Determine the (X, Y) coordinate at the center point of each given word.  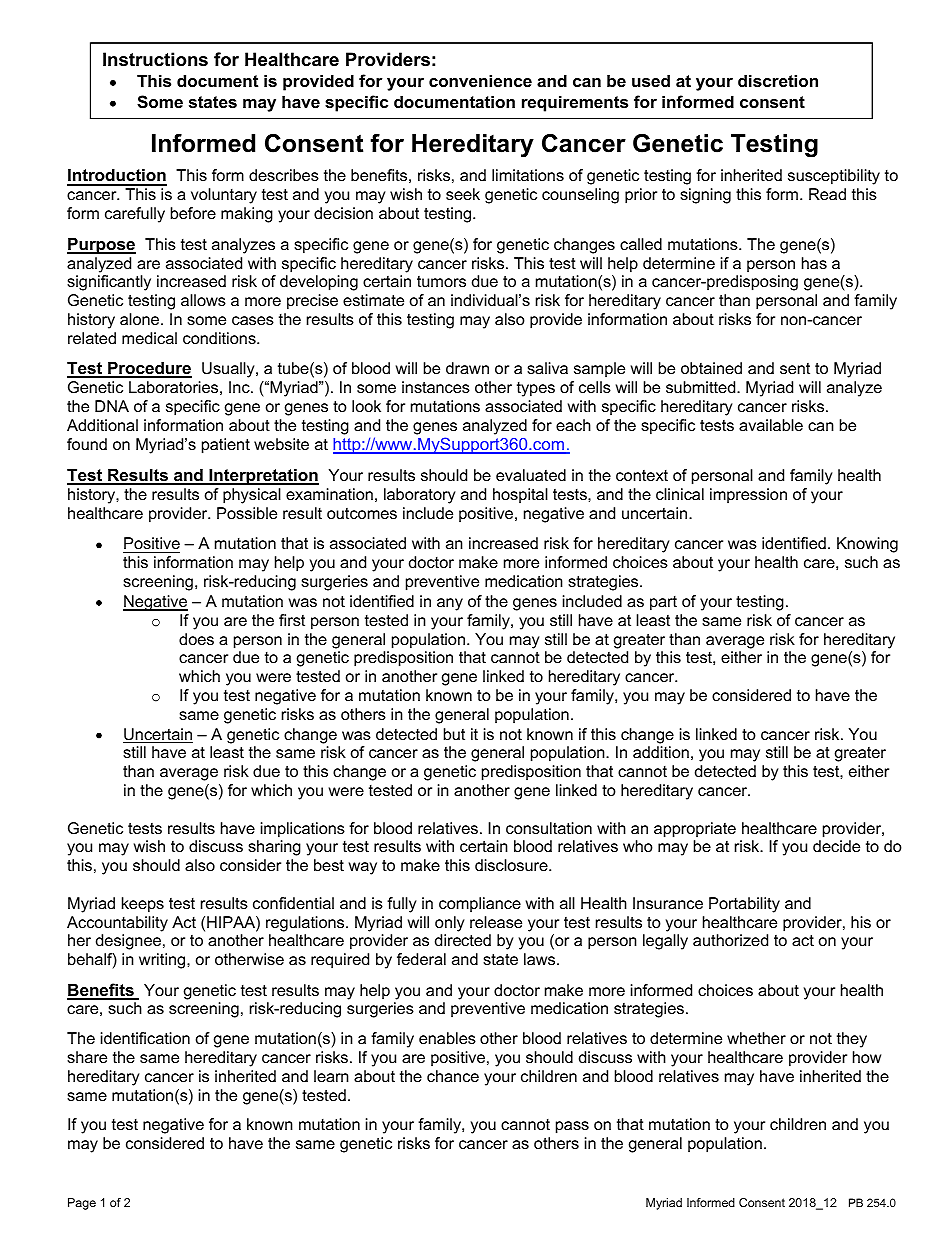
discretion (778, 80)
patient (226, 446)
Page (82, 1204)
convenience (480, 80)
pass (572, 1127)
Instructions (155, 59)
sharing (274, 848)
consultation (549, 828)
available (771, 425)
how (867, 1057)
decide (836, 846)
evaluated (531, 475)
